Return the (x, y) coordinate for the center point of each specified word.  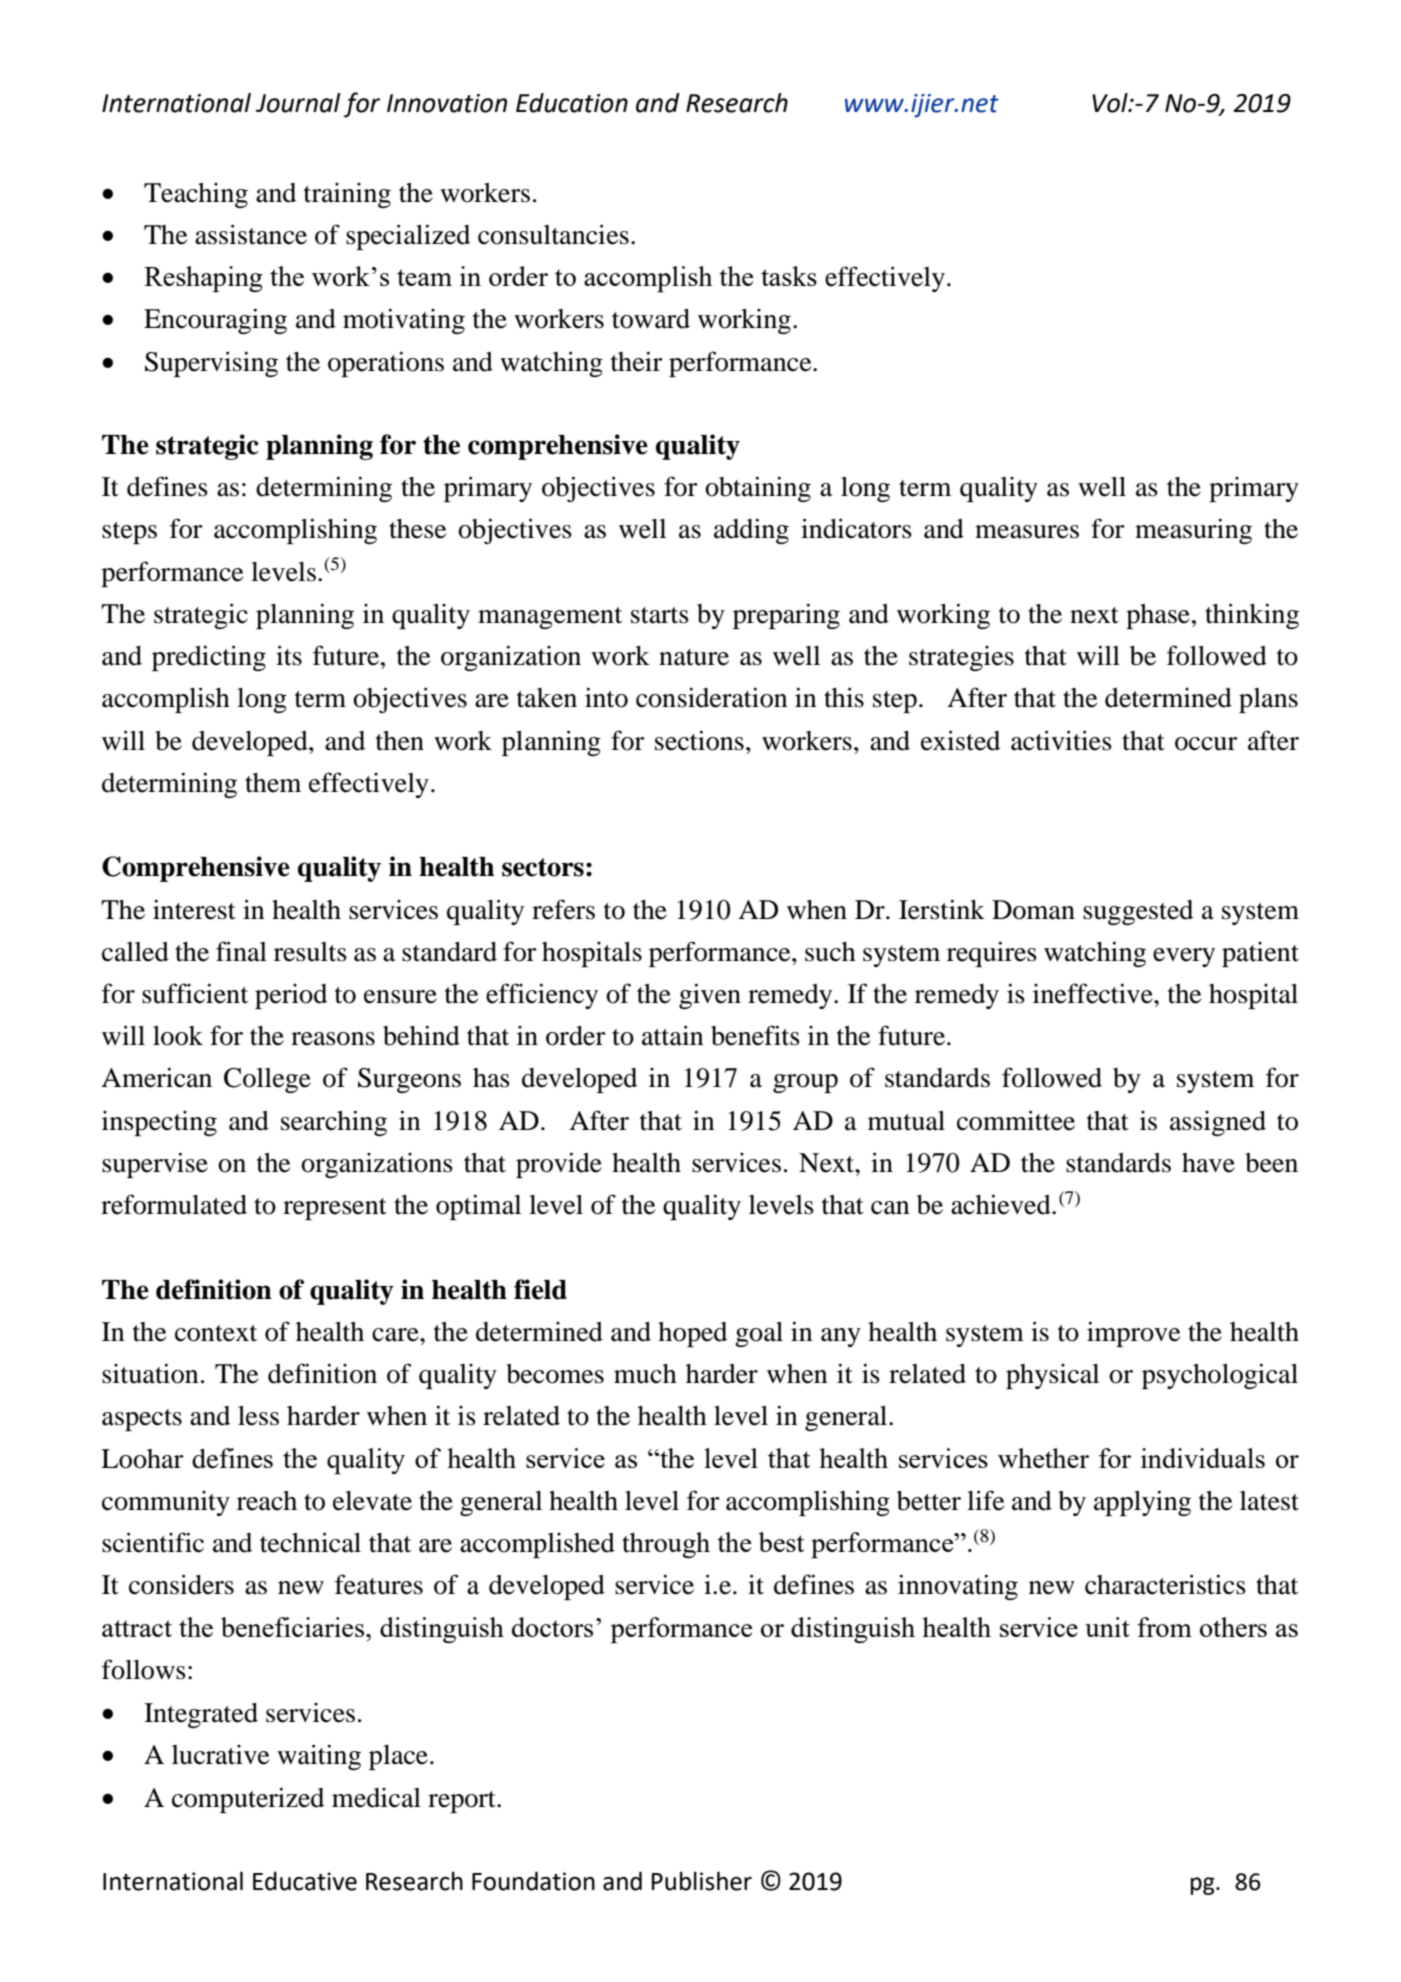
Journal (298, 103)
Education (572, 103)
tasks (789, 276)
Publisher (702, 1881)
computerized (248, 1800)
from (1164, 1627)
